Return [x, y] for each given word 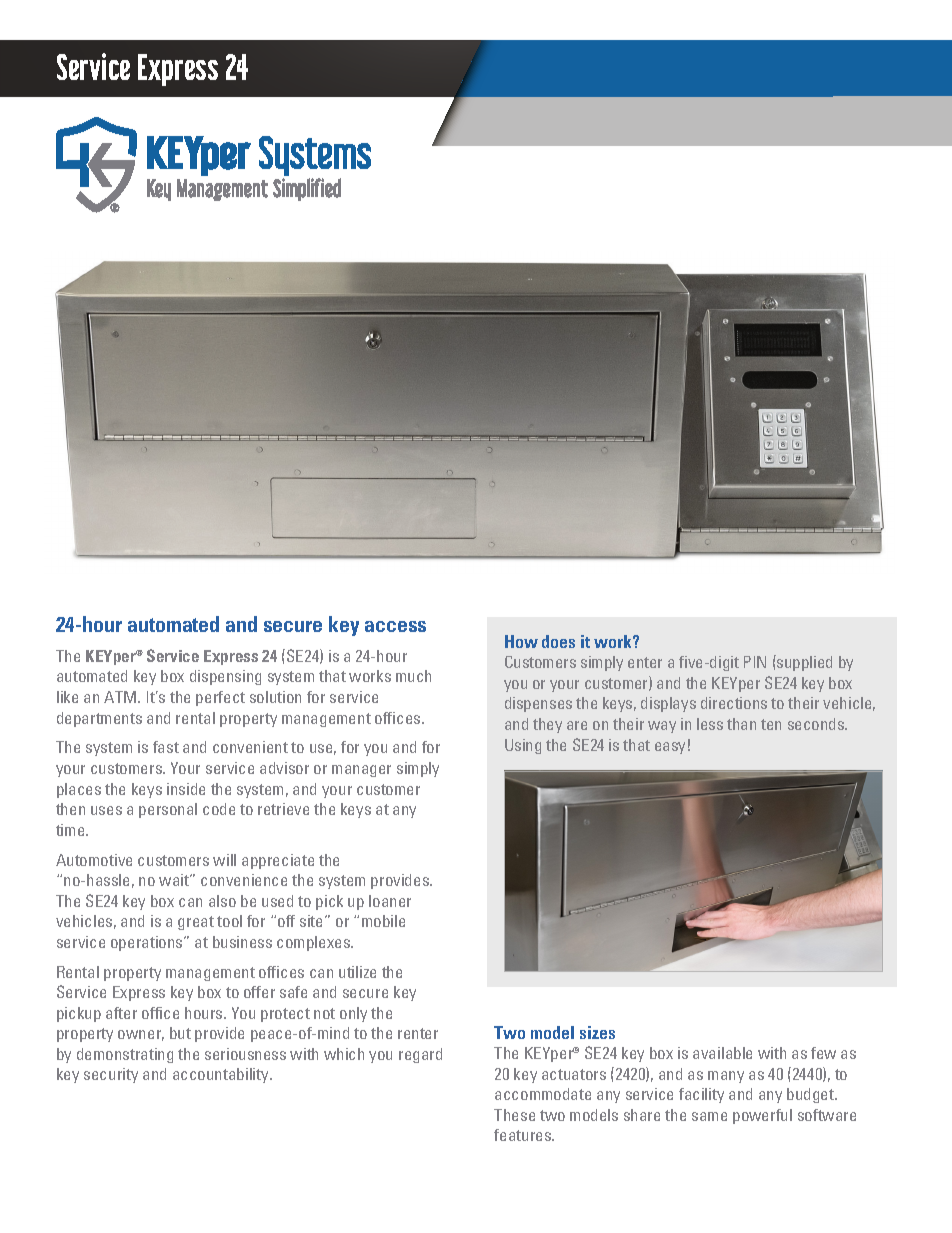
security [111, 1075]
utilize [357, 972]
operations [148, 943]
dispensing [225, 677]
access [395, 626]
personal [168, 810]
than [741, 724]
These [514, 1115]
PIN [755, 662]
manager [361, 771]
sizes [597, 1032]
